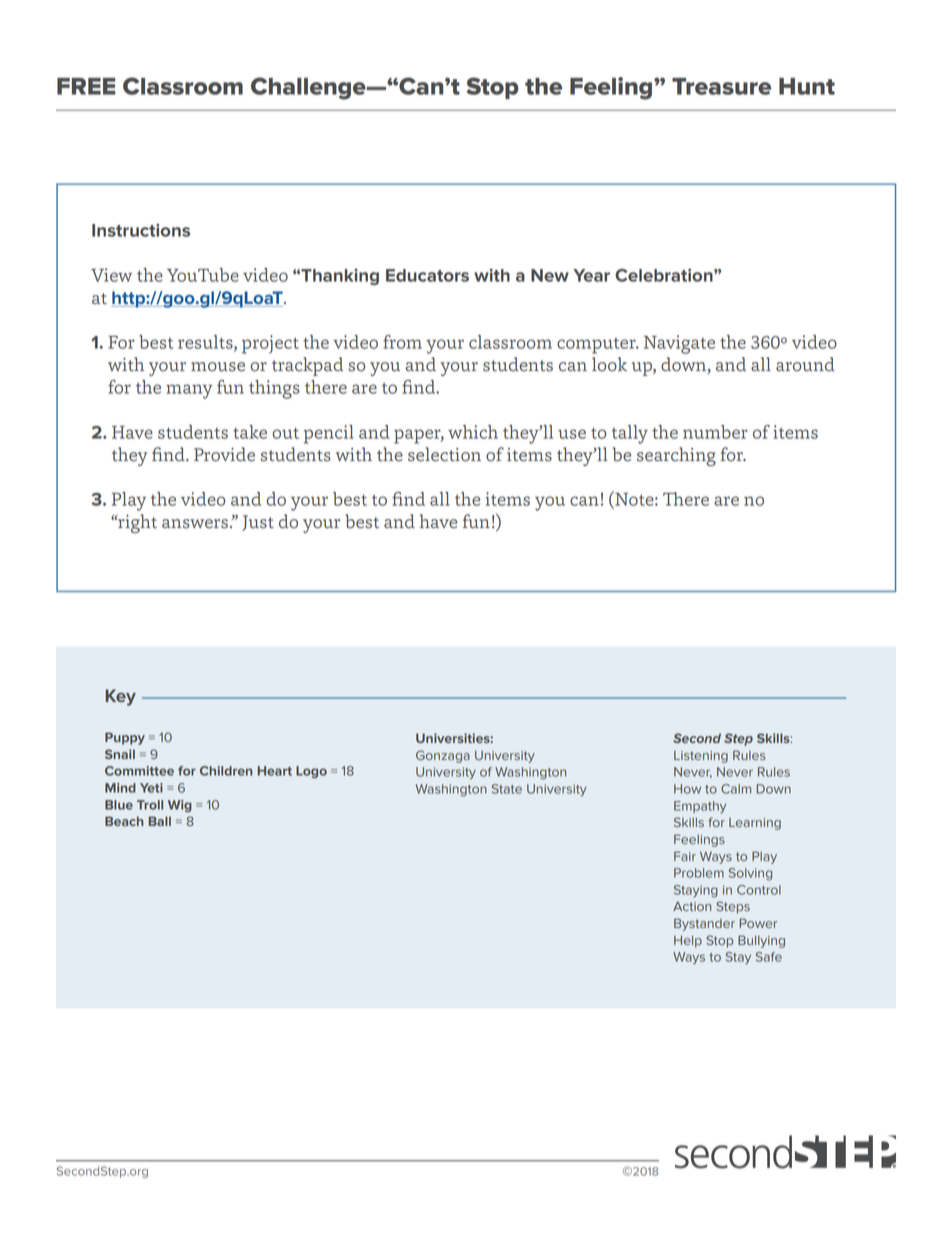 The image size is (952, 1233). I want to click on Treasure, so click(721, 86).
